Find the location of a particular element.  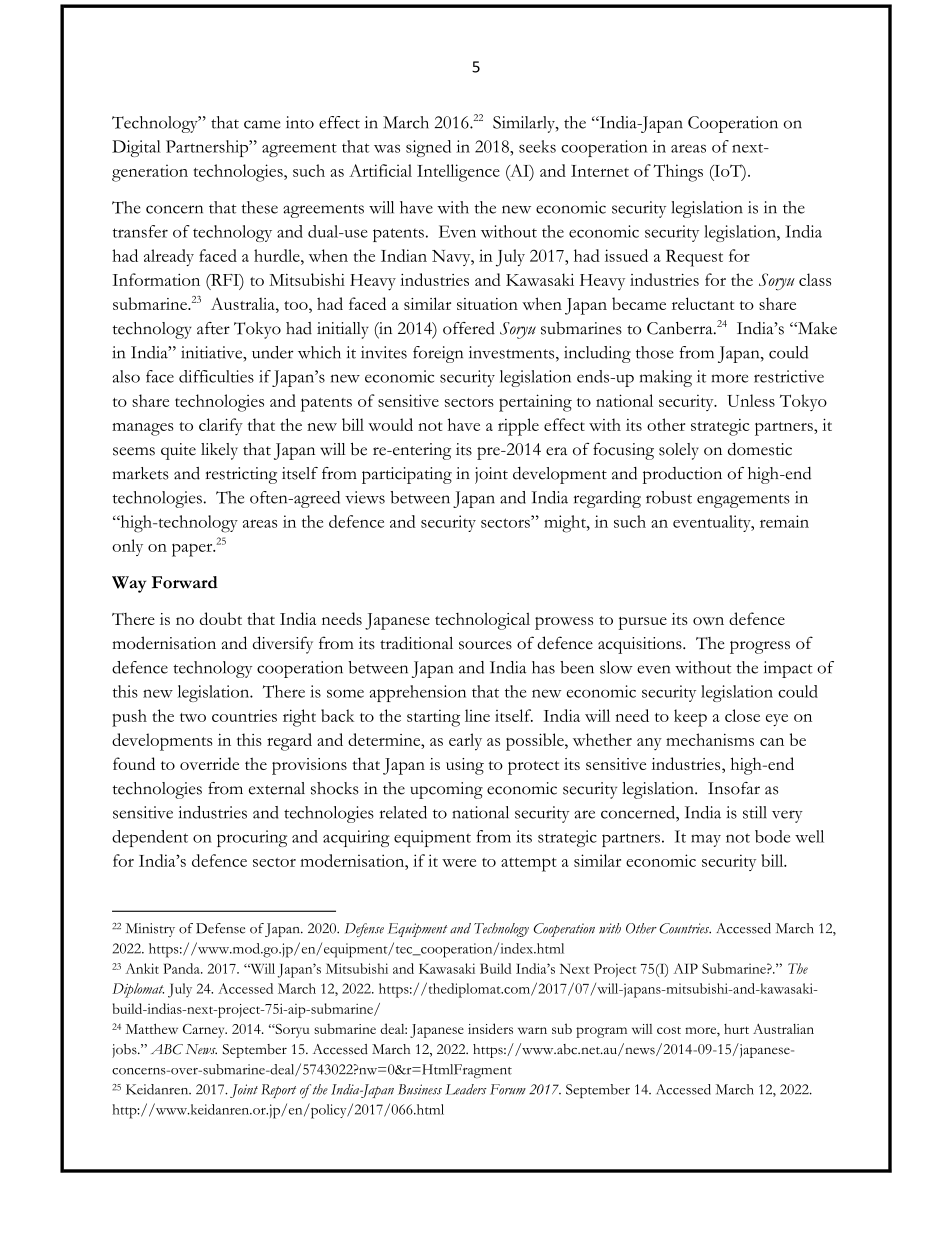

doubt is located at coordinates (220, 618).
